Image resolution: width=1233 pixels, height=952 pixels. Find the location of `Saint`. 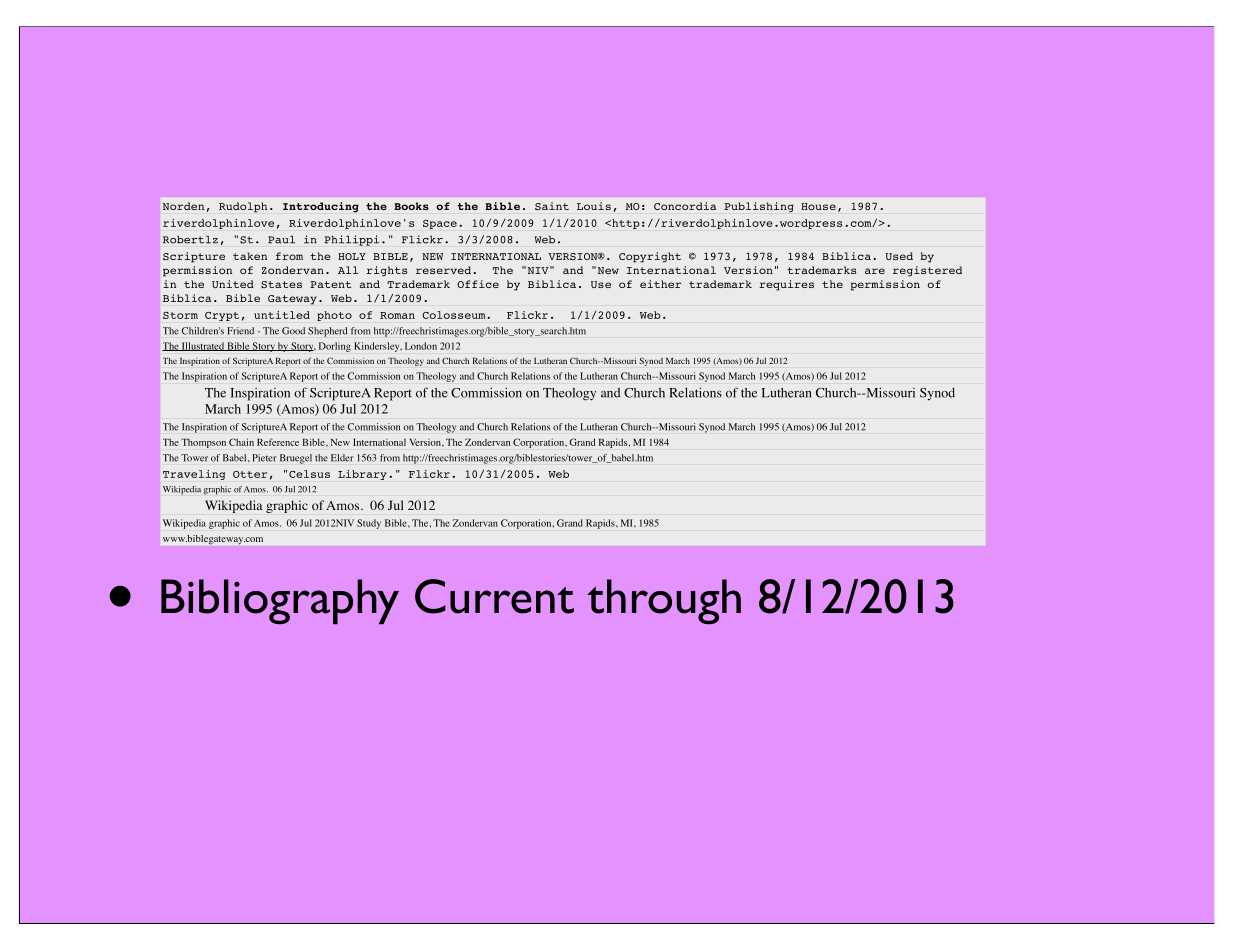

Saint is located at coordinates (552, 206).
